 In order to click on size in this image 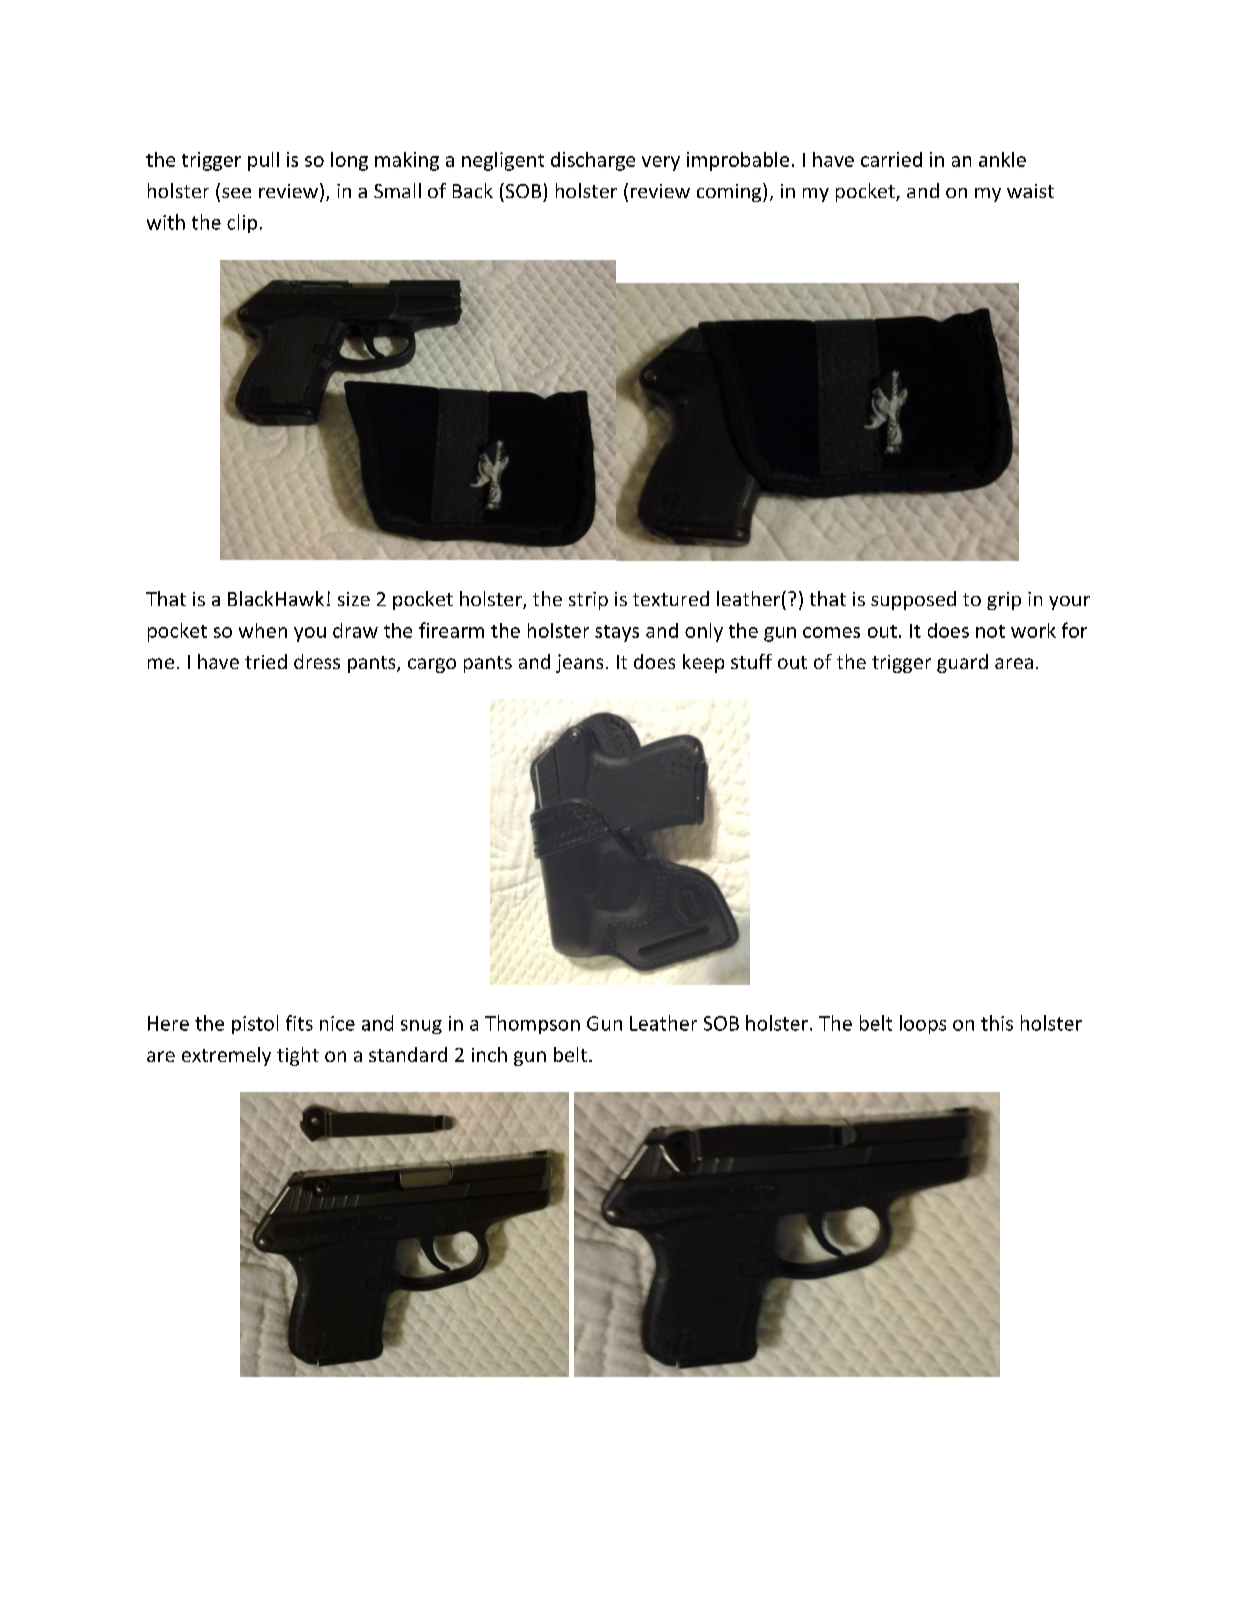, I will do `click(354, 599)`.
